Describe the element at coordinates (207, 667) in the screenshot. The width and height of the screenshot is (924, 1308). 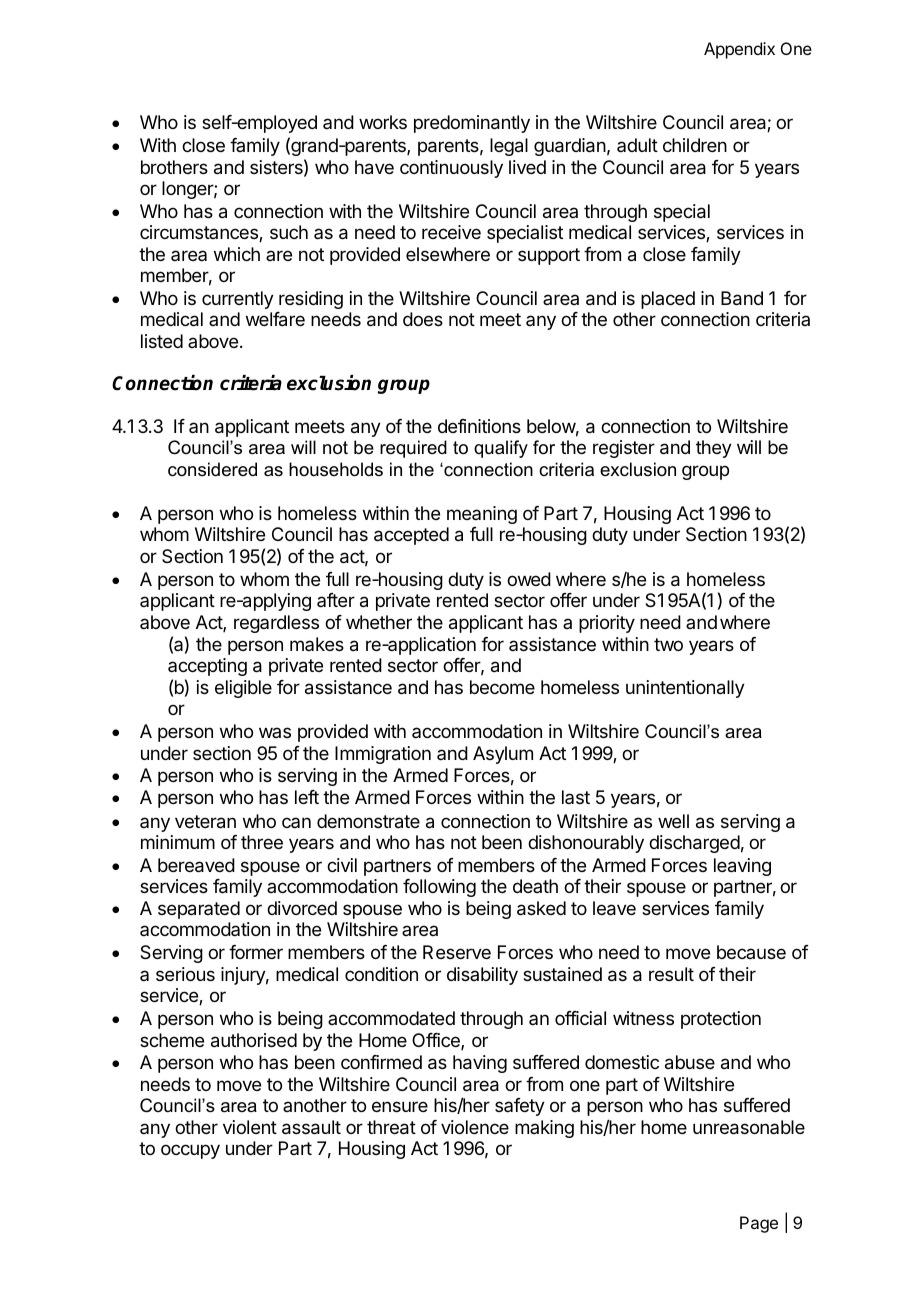
I see `accepting` at that location.
